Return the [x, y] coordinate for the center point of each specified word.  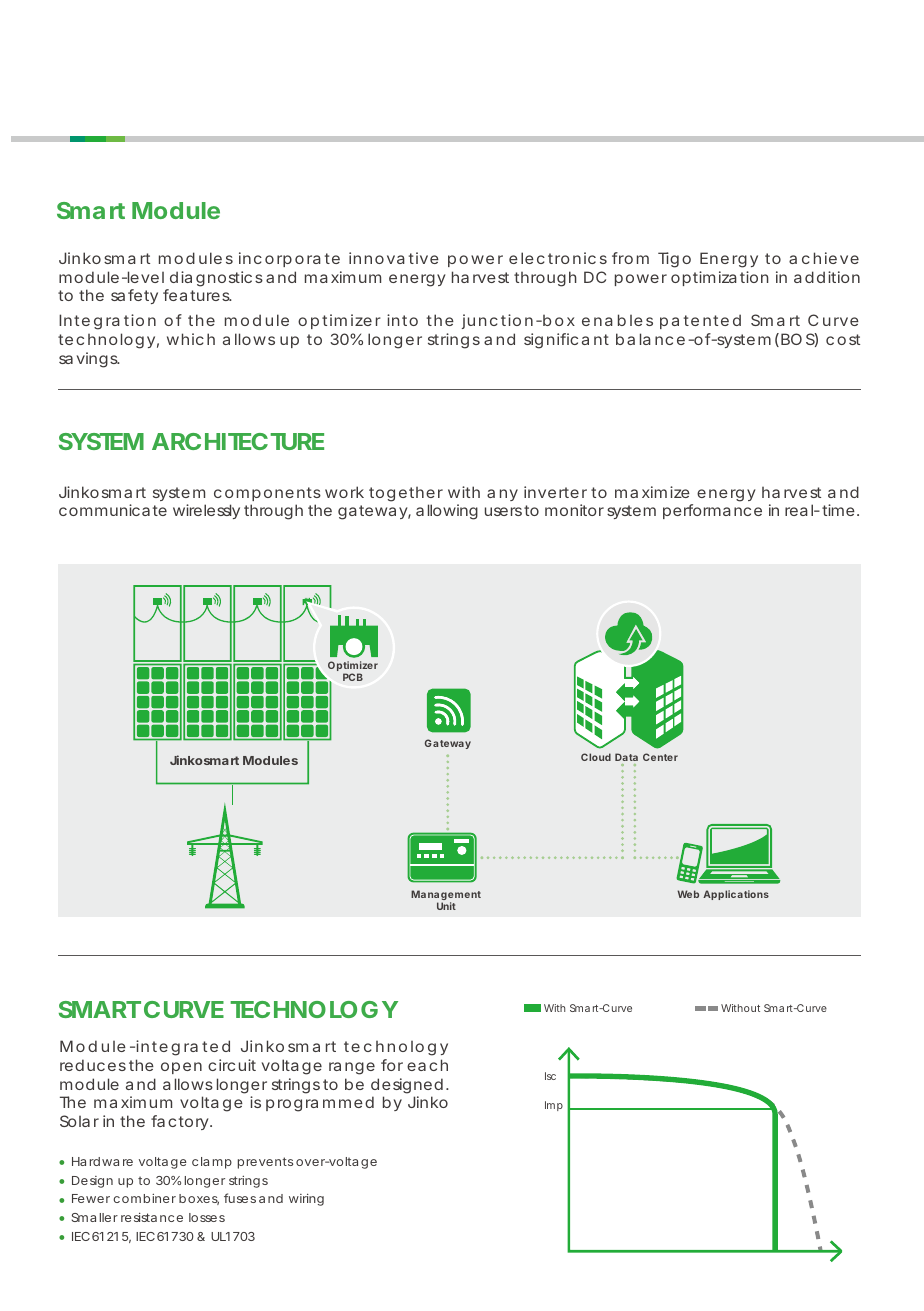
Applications [736, 895]
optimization [720, 278]
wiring [306, 1199]
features [197, 295]
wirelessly [206, 511]
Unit [446, 906]
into [402, 320]
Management [446, 896]
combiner [144, 1198]
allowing [447, 512]
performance [712, 511]
